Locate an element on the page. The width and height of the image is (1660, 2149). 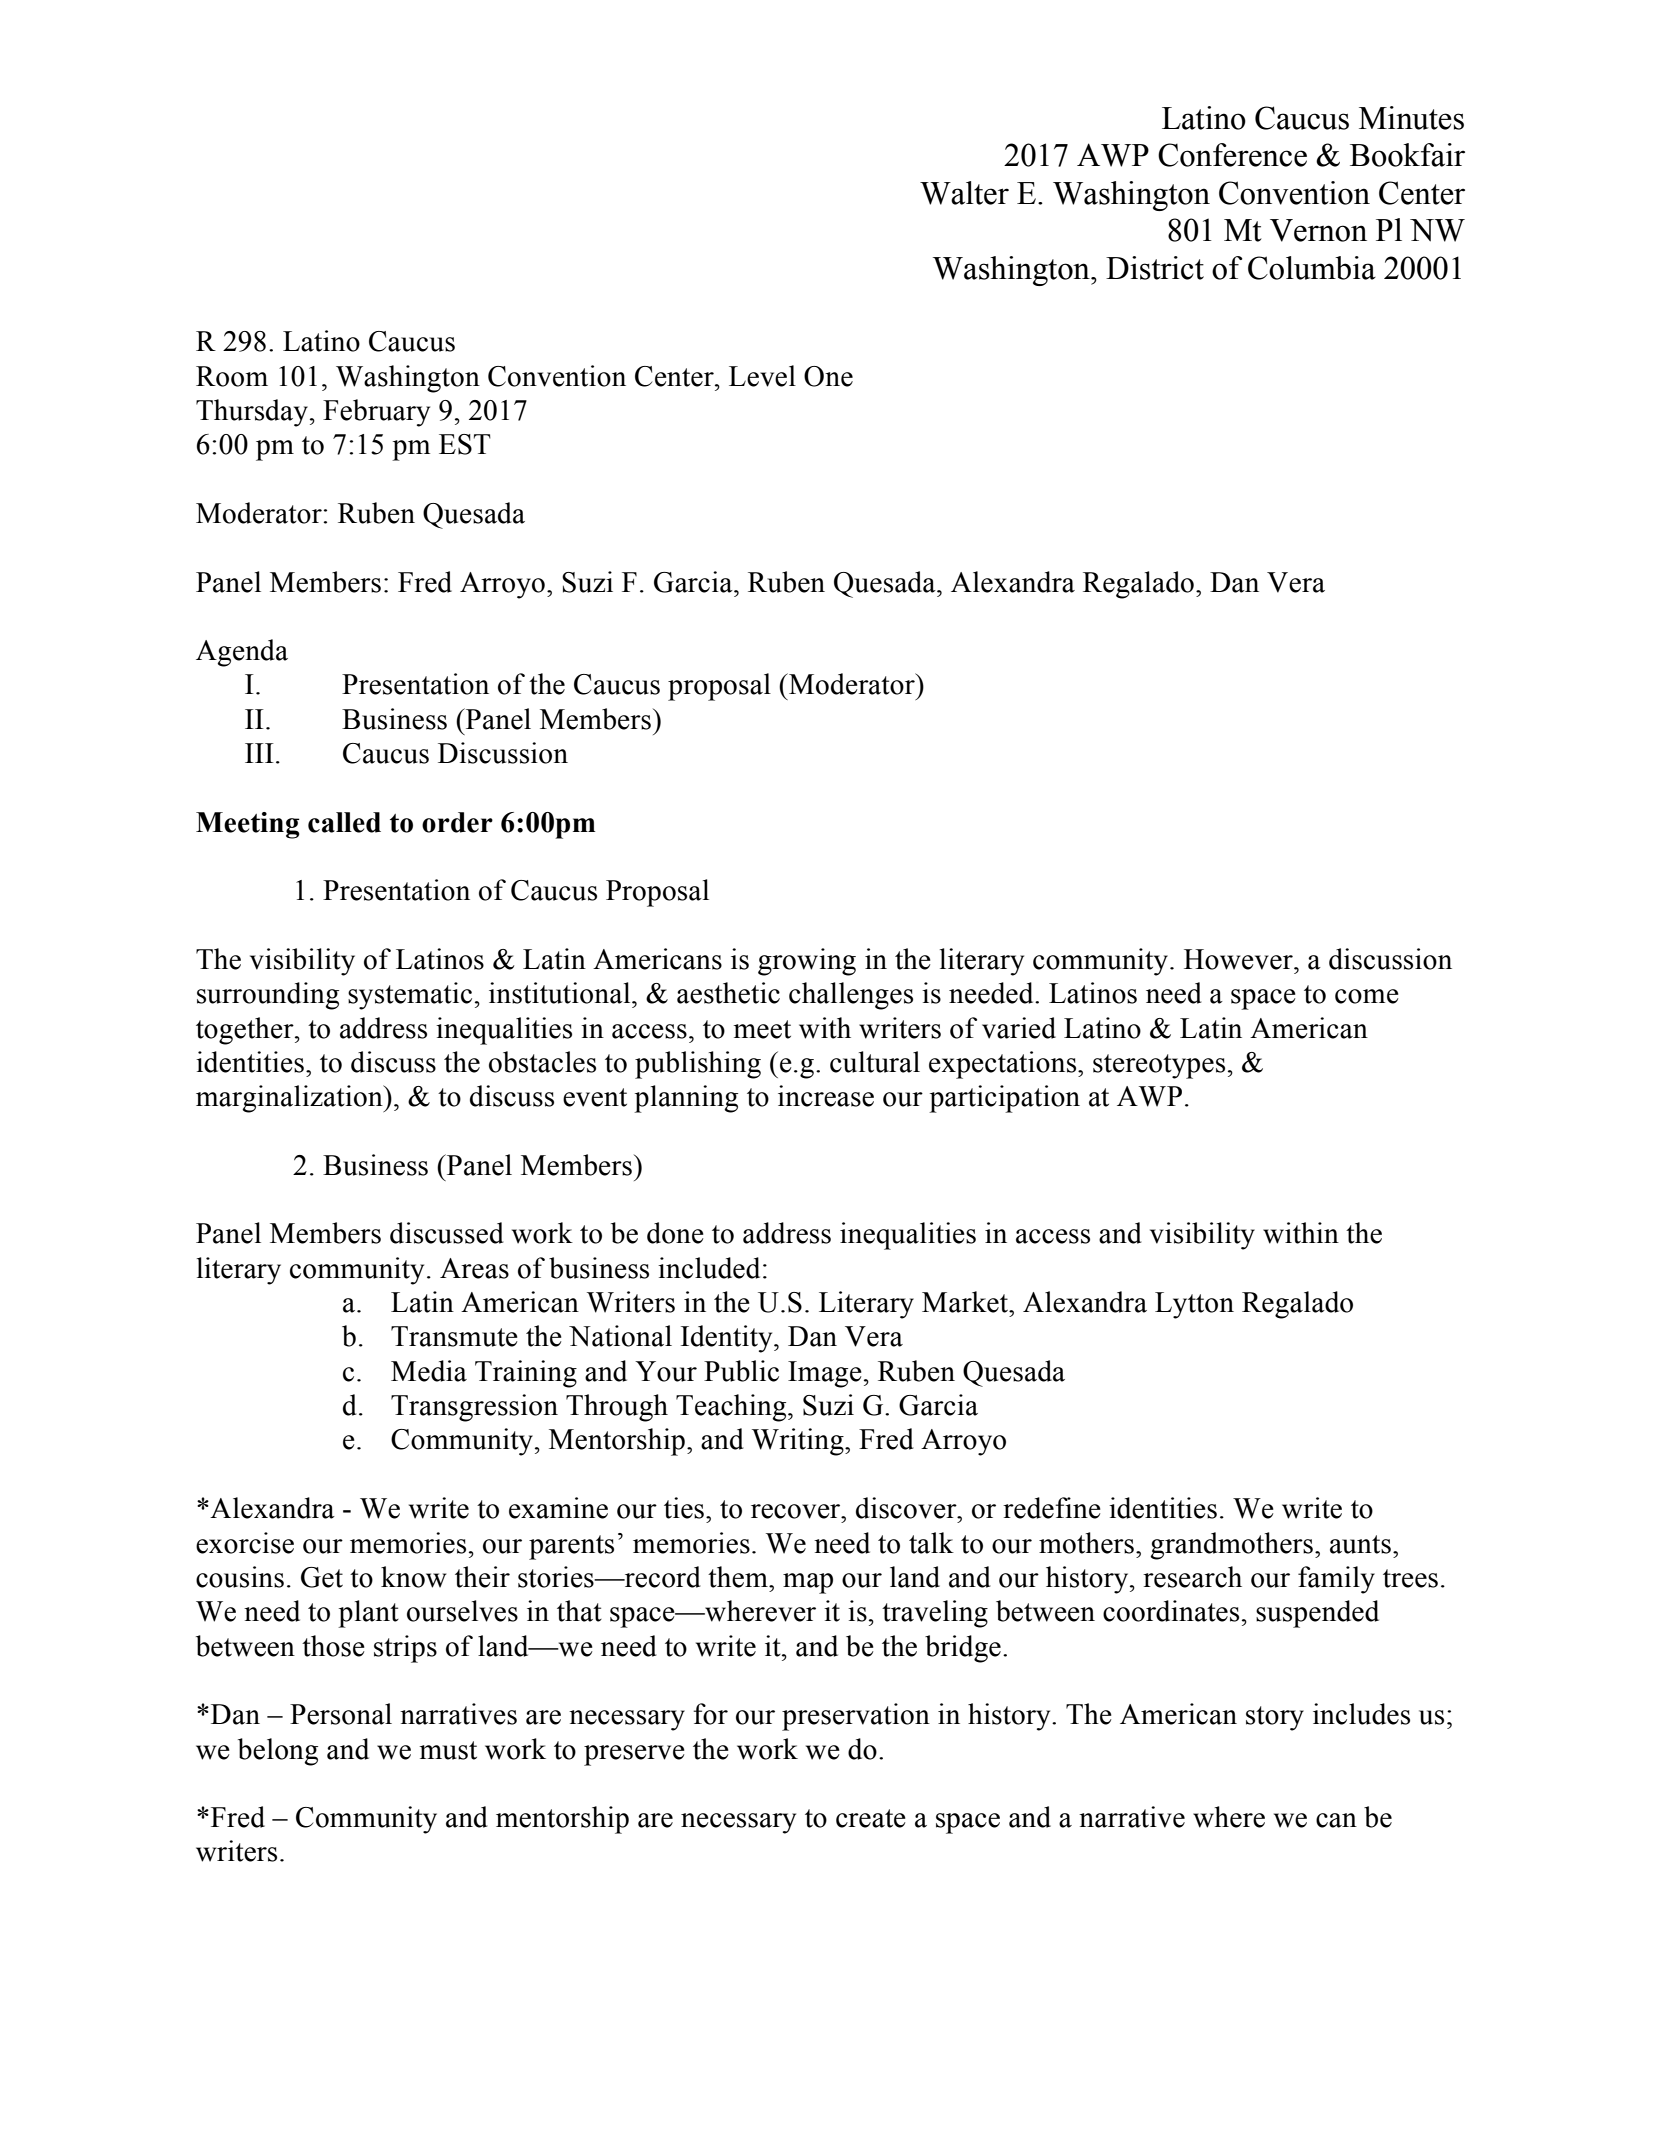
includes is located at coordinates (1361, 1714).
